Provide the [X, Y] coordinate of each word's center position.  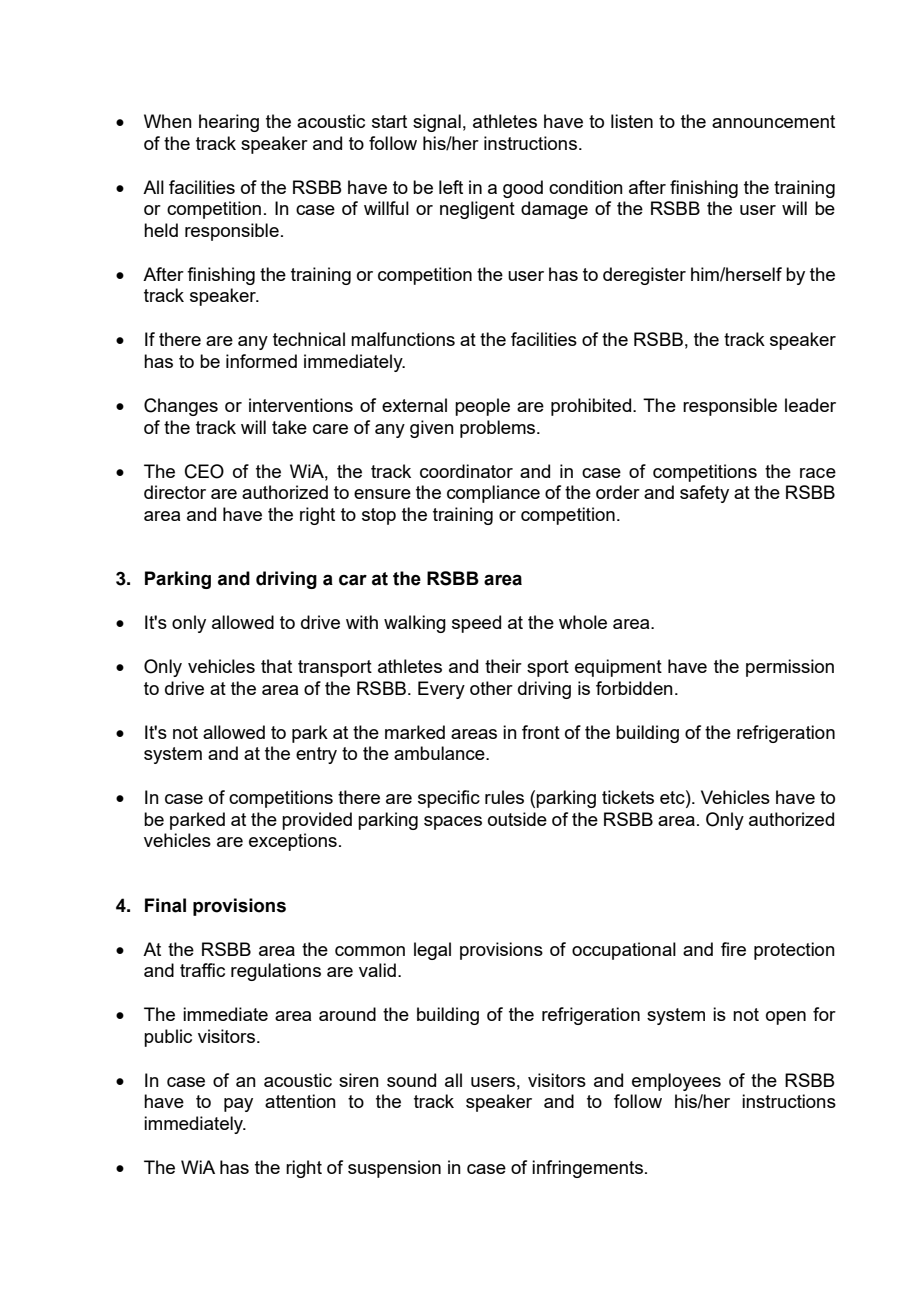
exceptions [293, 842]
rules [504, 797]
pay [238, 1105]
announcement [773, 121]
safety [704, 494]
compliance [493, 494]
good [523, 189]
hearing [229, 123]
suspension [394, 1169]
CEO [204, 471]
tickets [628, 797]
